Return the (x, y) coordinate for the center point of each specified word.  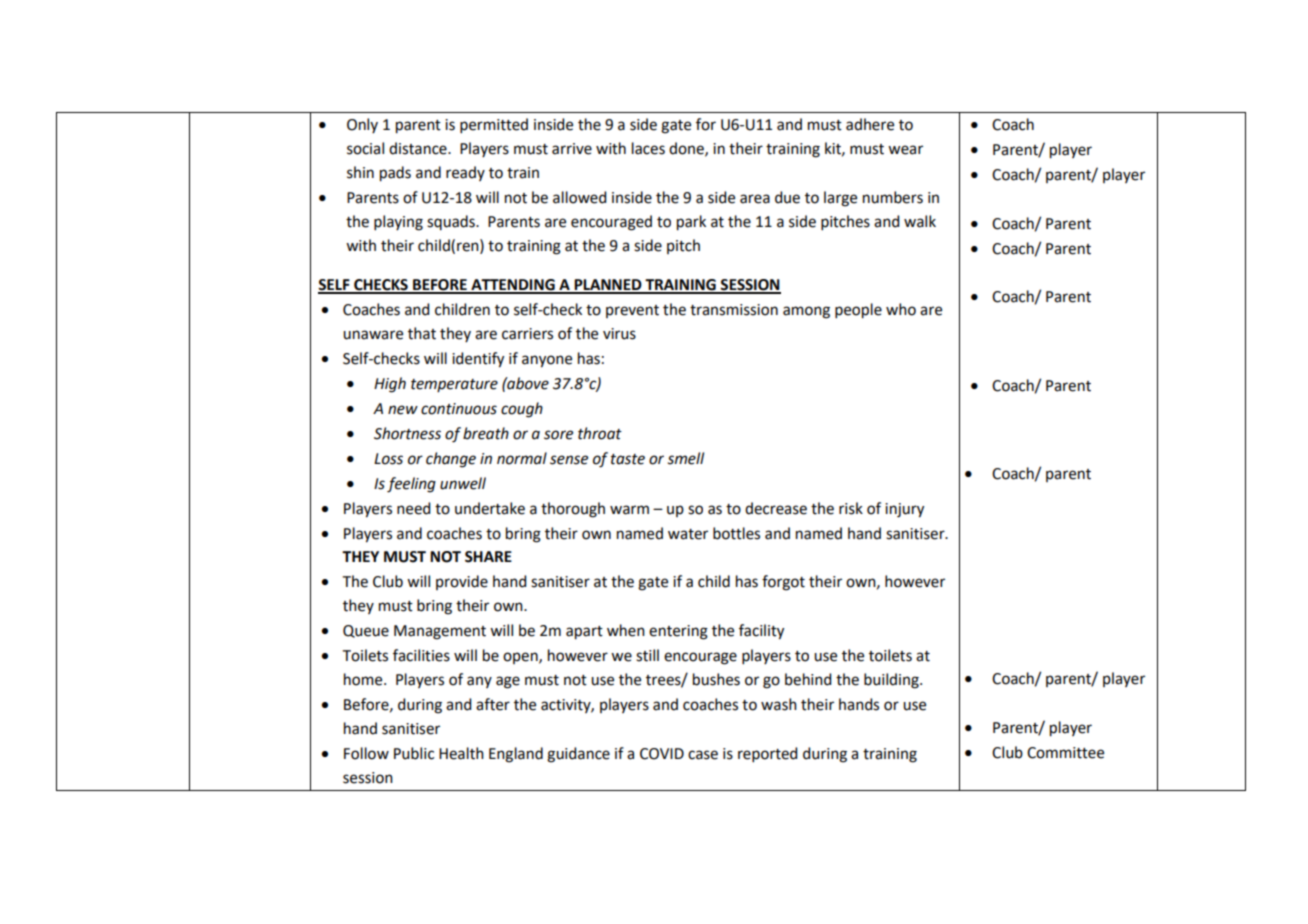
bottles (736, 533)
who (901, 309)
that (422, 333)
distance (419, 148)
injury (904, 510)
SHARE (488, 557)
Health (461, 753)
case (703, 755)
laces (648, 148)
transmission (734, 310)
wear (905, 150)
